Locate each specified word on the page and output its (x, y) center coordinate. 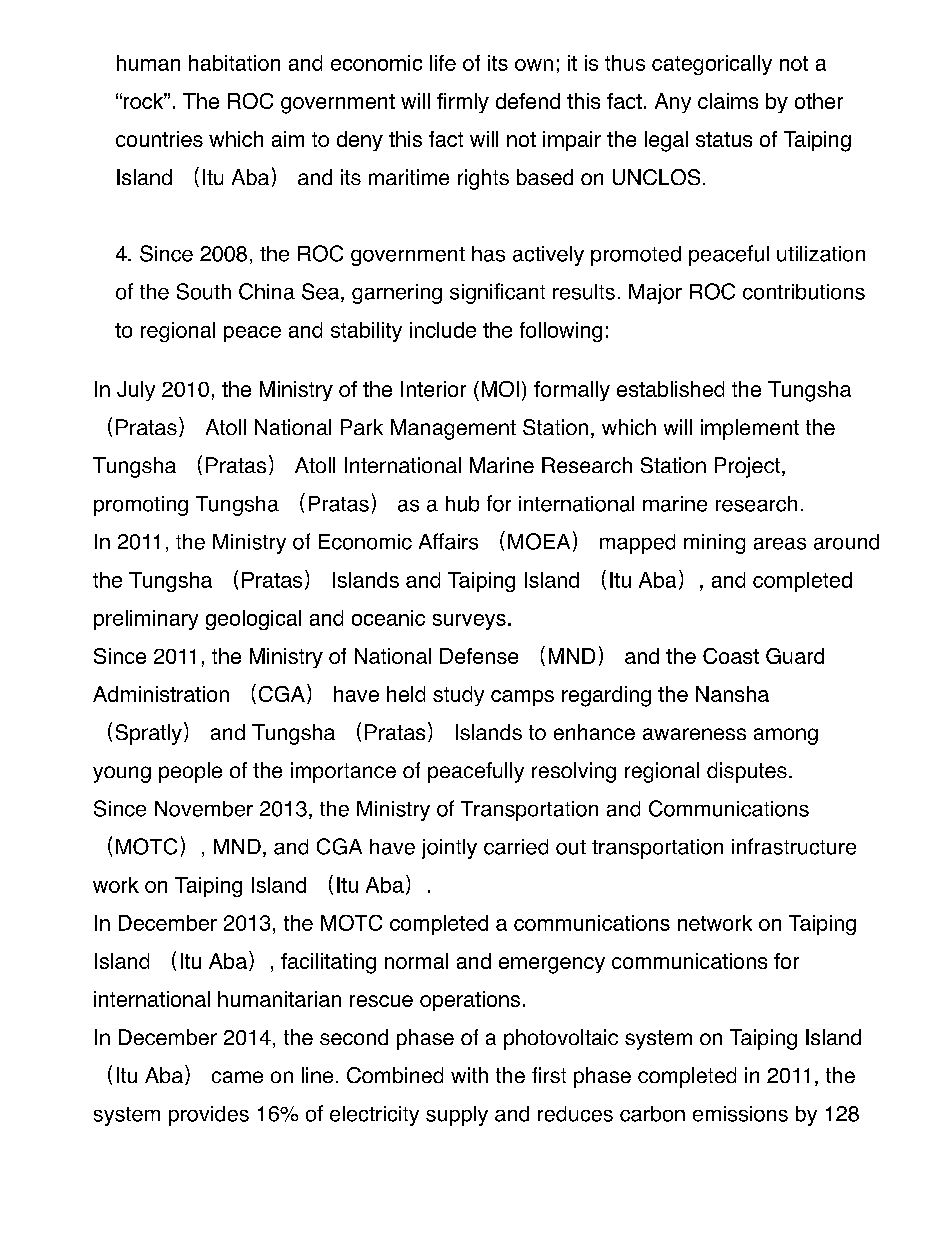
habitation (234, 63)
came (237, 1077)
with (469, 1075)
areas (780, 544)
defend (528, 101)
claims (728, 101)
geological (253, 620)
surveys (469, 622)
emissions (740, 1114)
